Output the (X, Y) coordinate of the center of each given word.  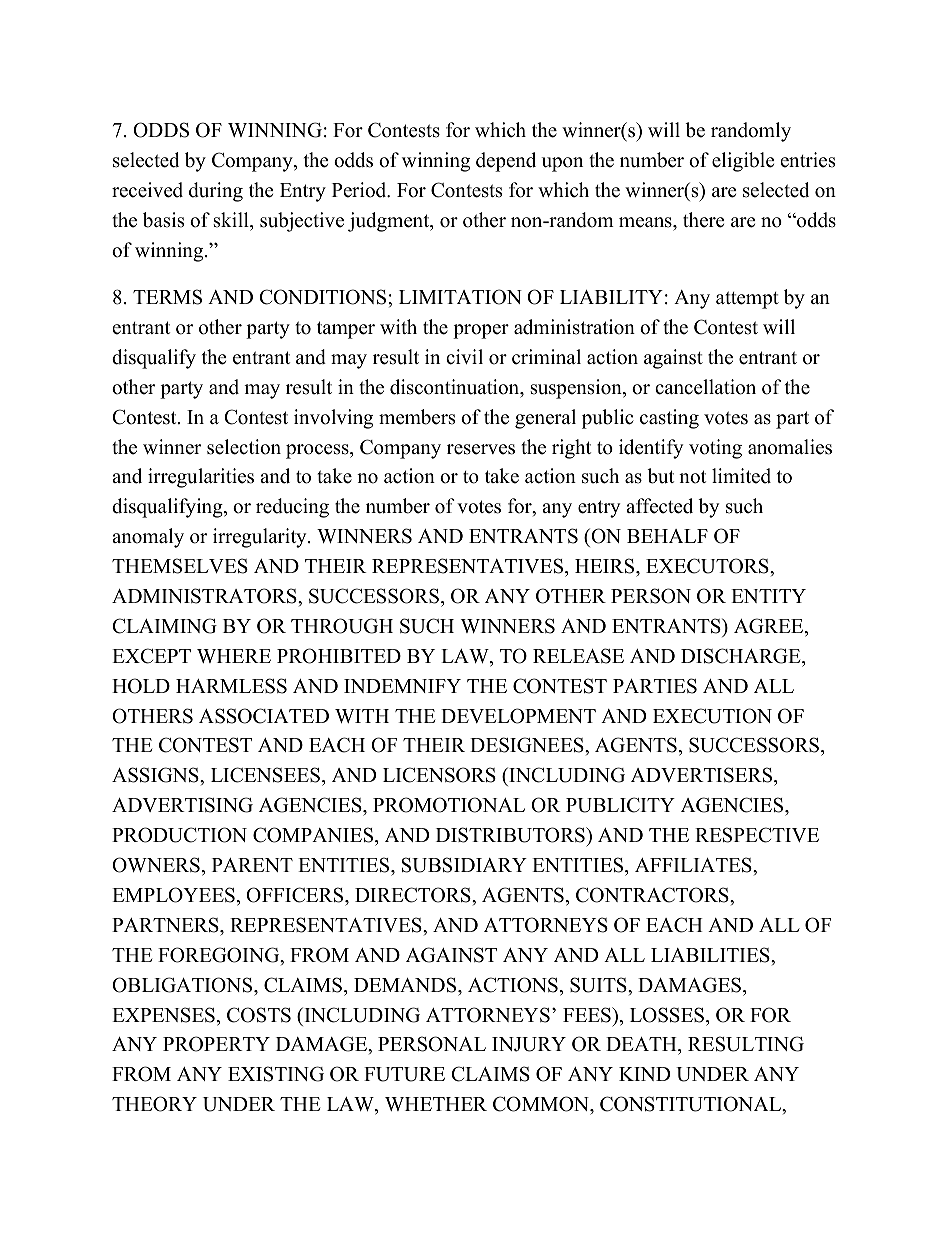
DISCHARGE (742, 656)
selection (244, 447)
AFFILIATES (694, 865)
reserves (481, 449)
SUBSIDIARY (464, 865)
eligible (743, 162)
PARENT (252, 865)
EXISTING (276, 1074)
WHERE (234, 656)
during (216, 192)
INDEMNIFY (402, 686)
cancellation (705, 387)
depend (506, 162)
